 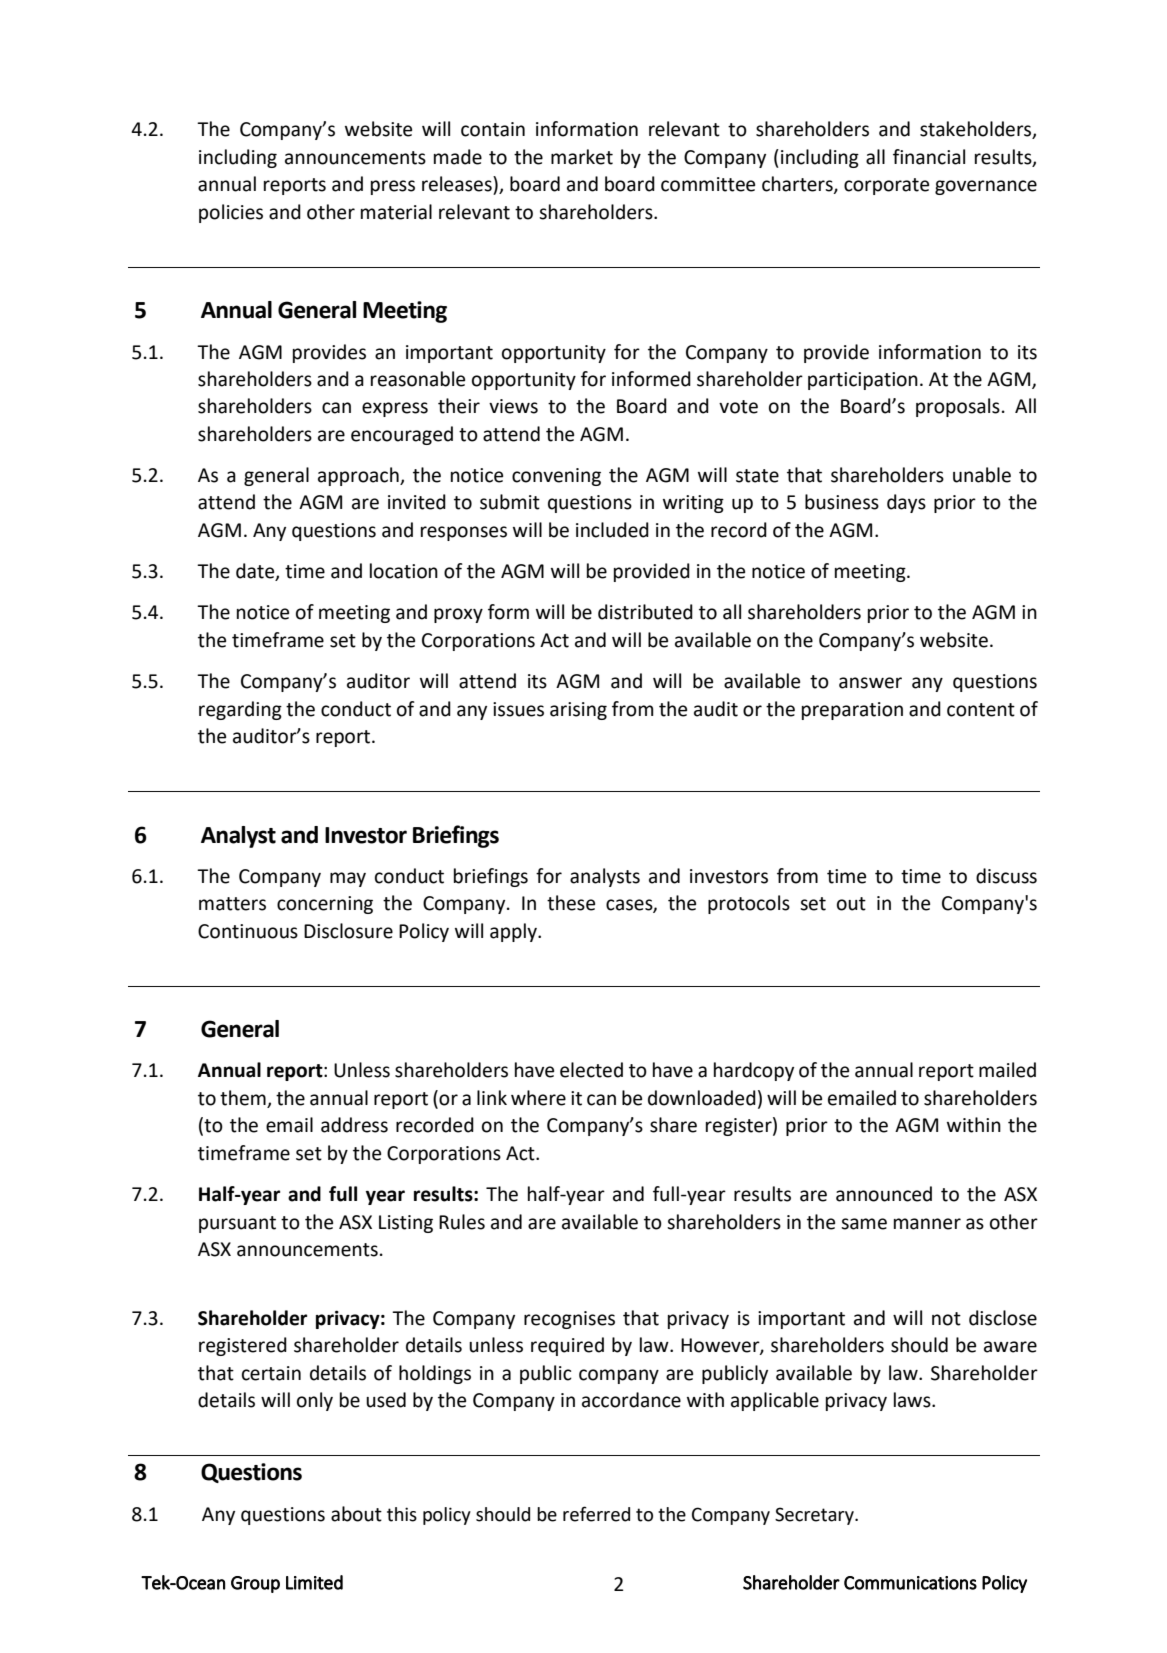 I want to click on may, so click(x=348, y=879).
